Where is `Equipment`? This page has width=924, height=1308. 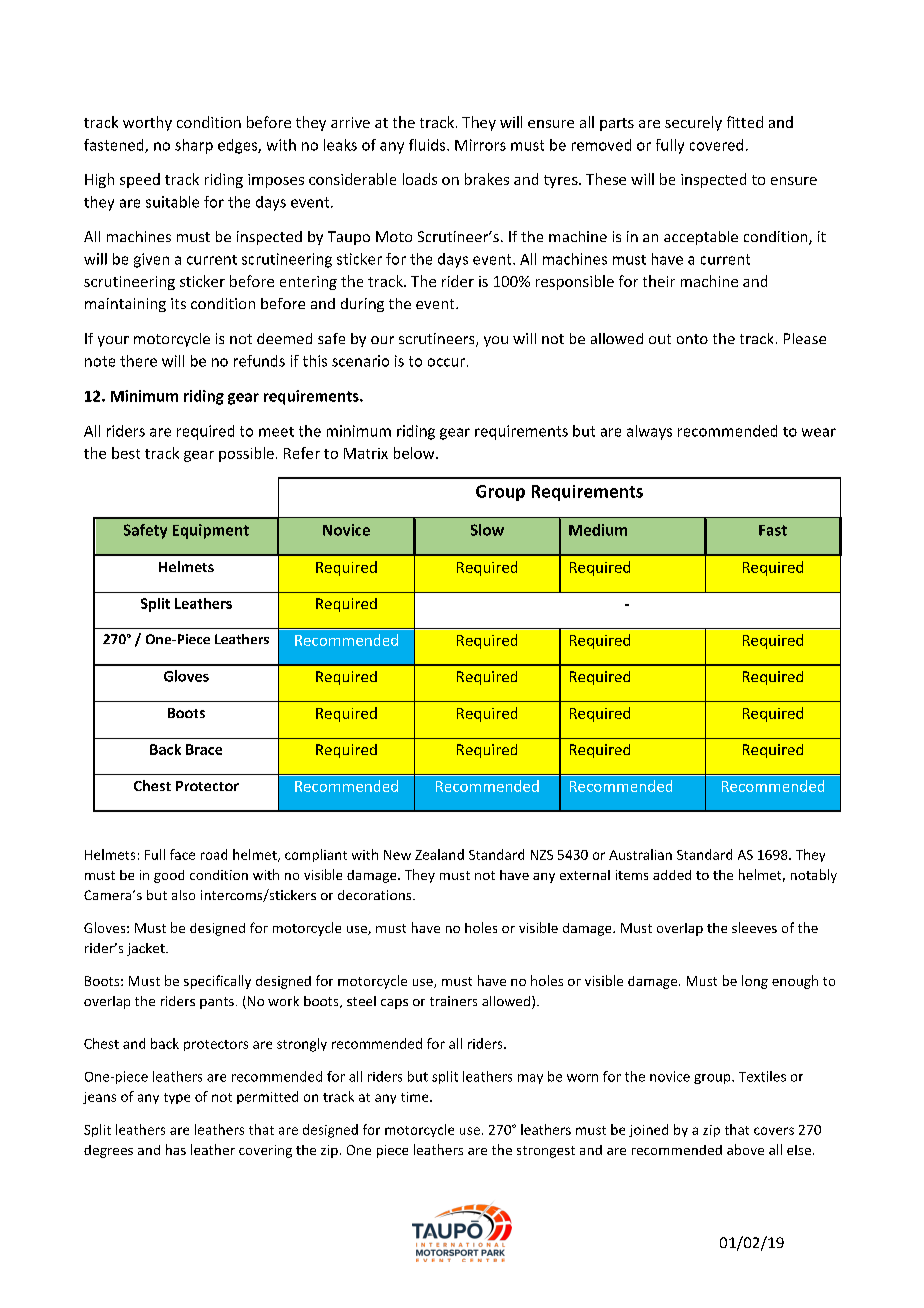
Equipment is located at coordinates (211, 531).
